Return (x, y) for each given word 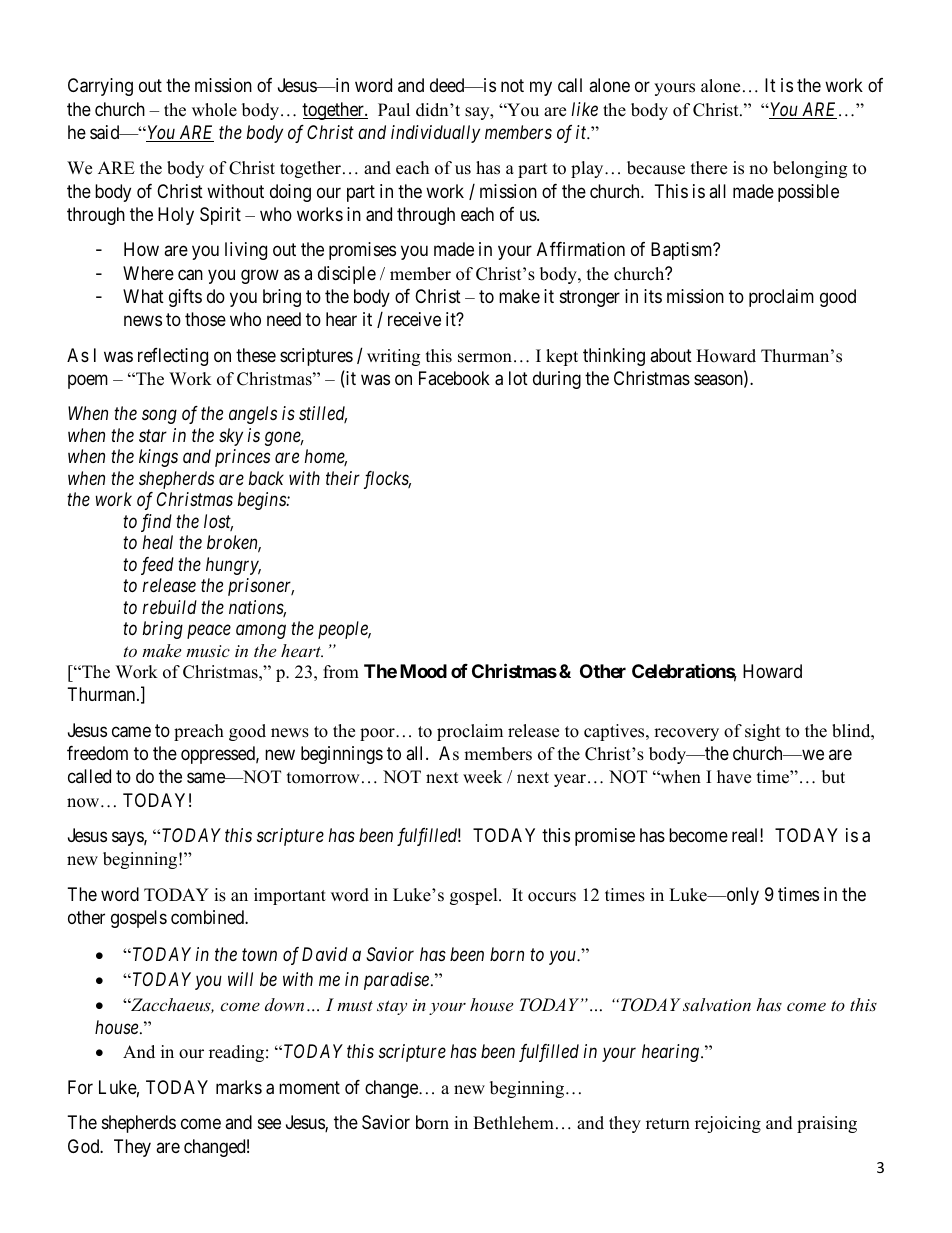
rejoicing (728, 1124)
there (709, 168)
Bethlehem (513, 1123)
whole (214, 110)
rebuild (170, 607)
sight (763, 732)
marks (239, 1087)
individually (435, 134)
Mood (423, 671)
